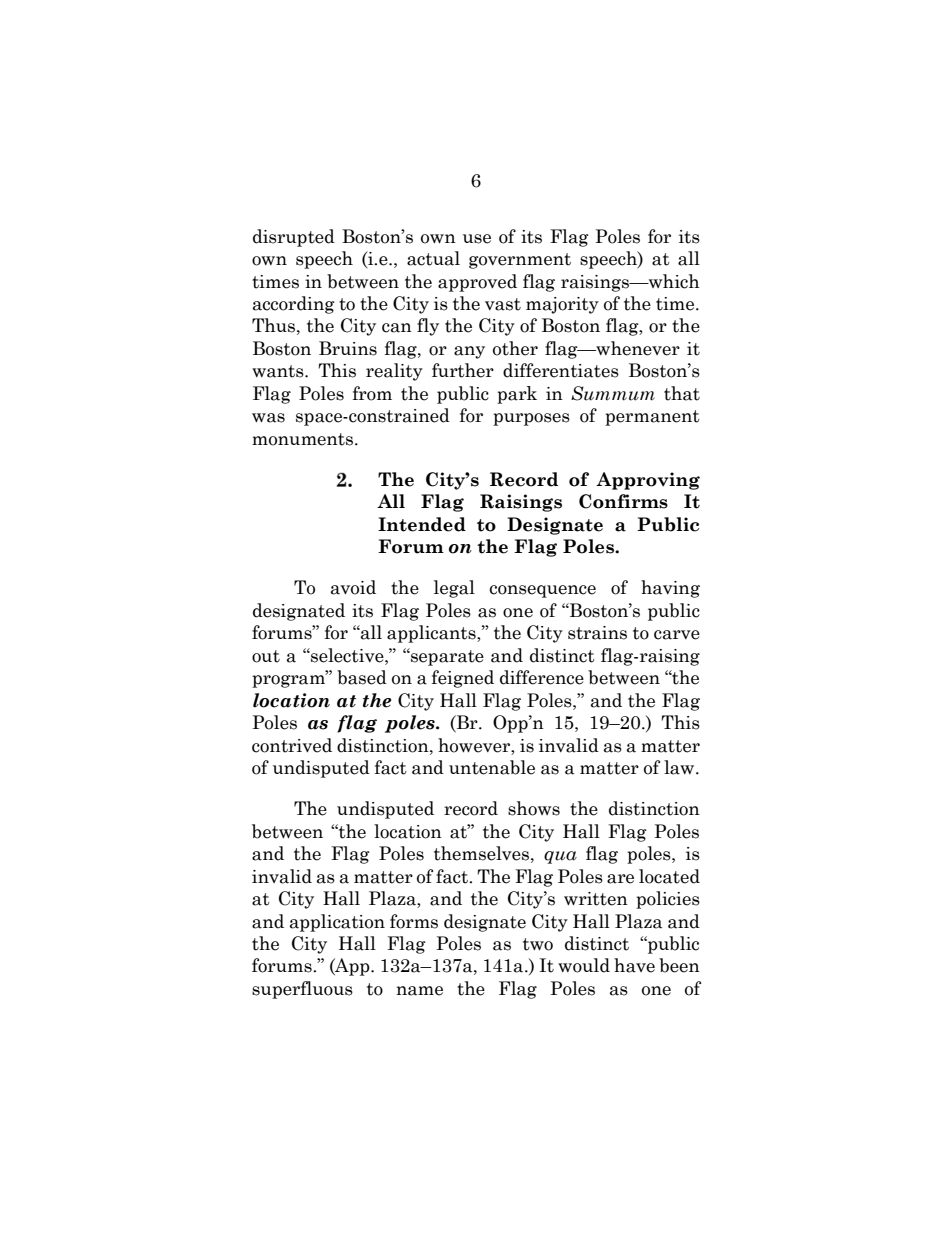  What do you see at coordinates (292, 745) in the screenshot?
I see `contrived` at bounding box center [292, 745].
